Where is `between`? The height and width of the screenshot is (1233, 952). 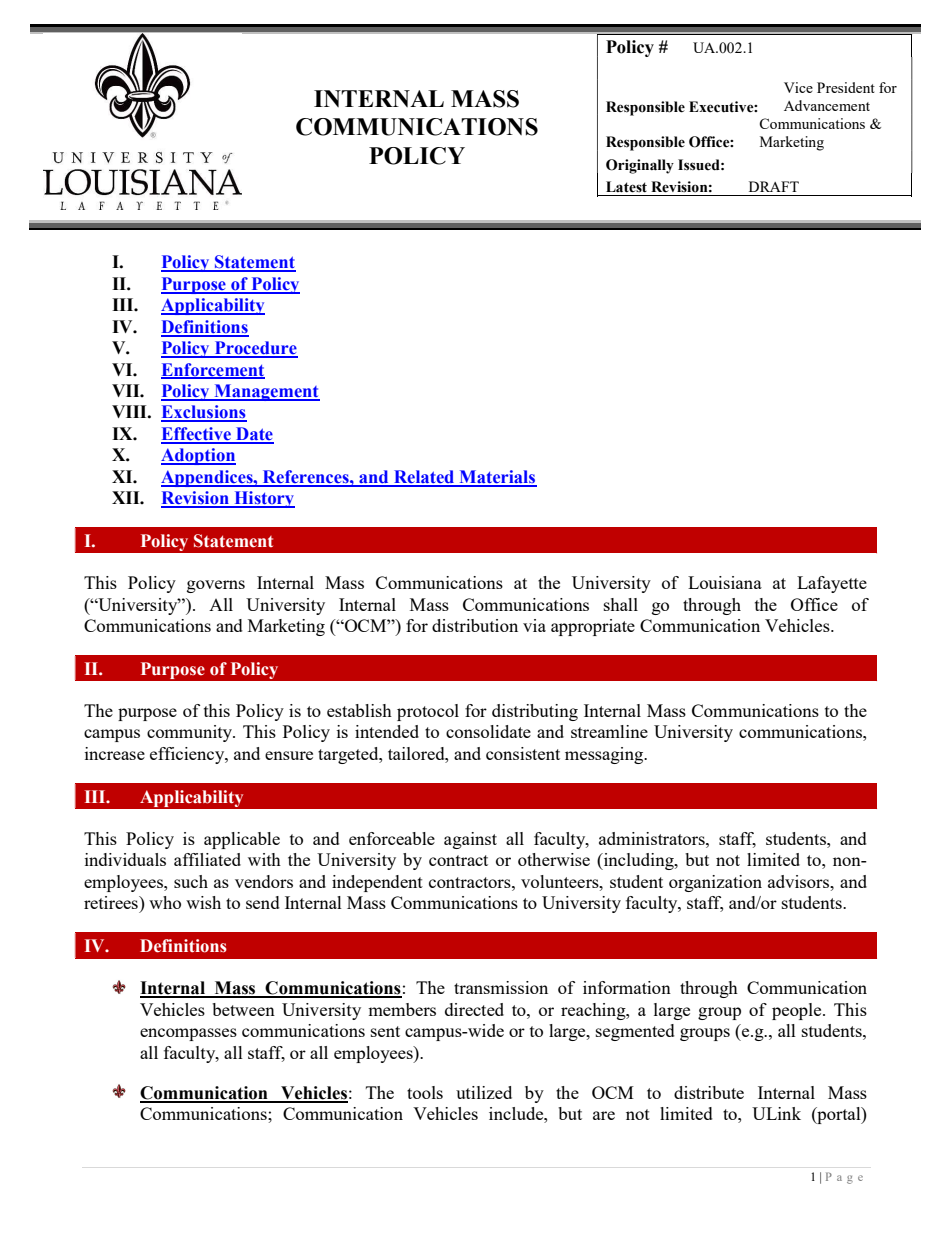
between is located at coordinates (243, 1009).
